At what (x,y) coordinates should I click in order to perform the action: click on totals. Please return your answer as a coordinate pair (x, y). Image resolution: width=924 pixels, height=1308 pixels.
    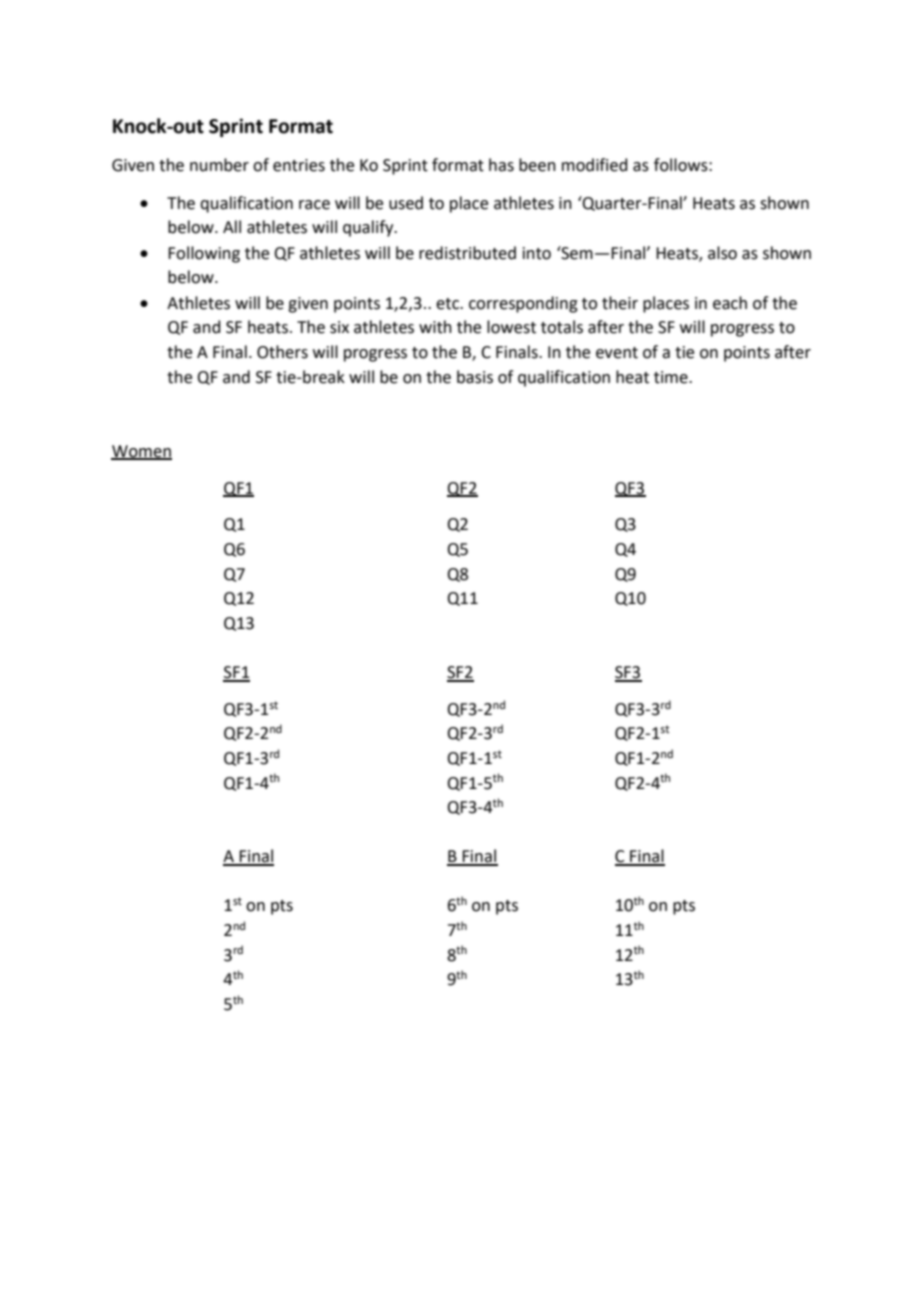
    Looking at the image, I should click on (562, 327).
